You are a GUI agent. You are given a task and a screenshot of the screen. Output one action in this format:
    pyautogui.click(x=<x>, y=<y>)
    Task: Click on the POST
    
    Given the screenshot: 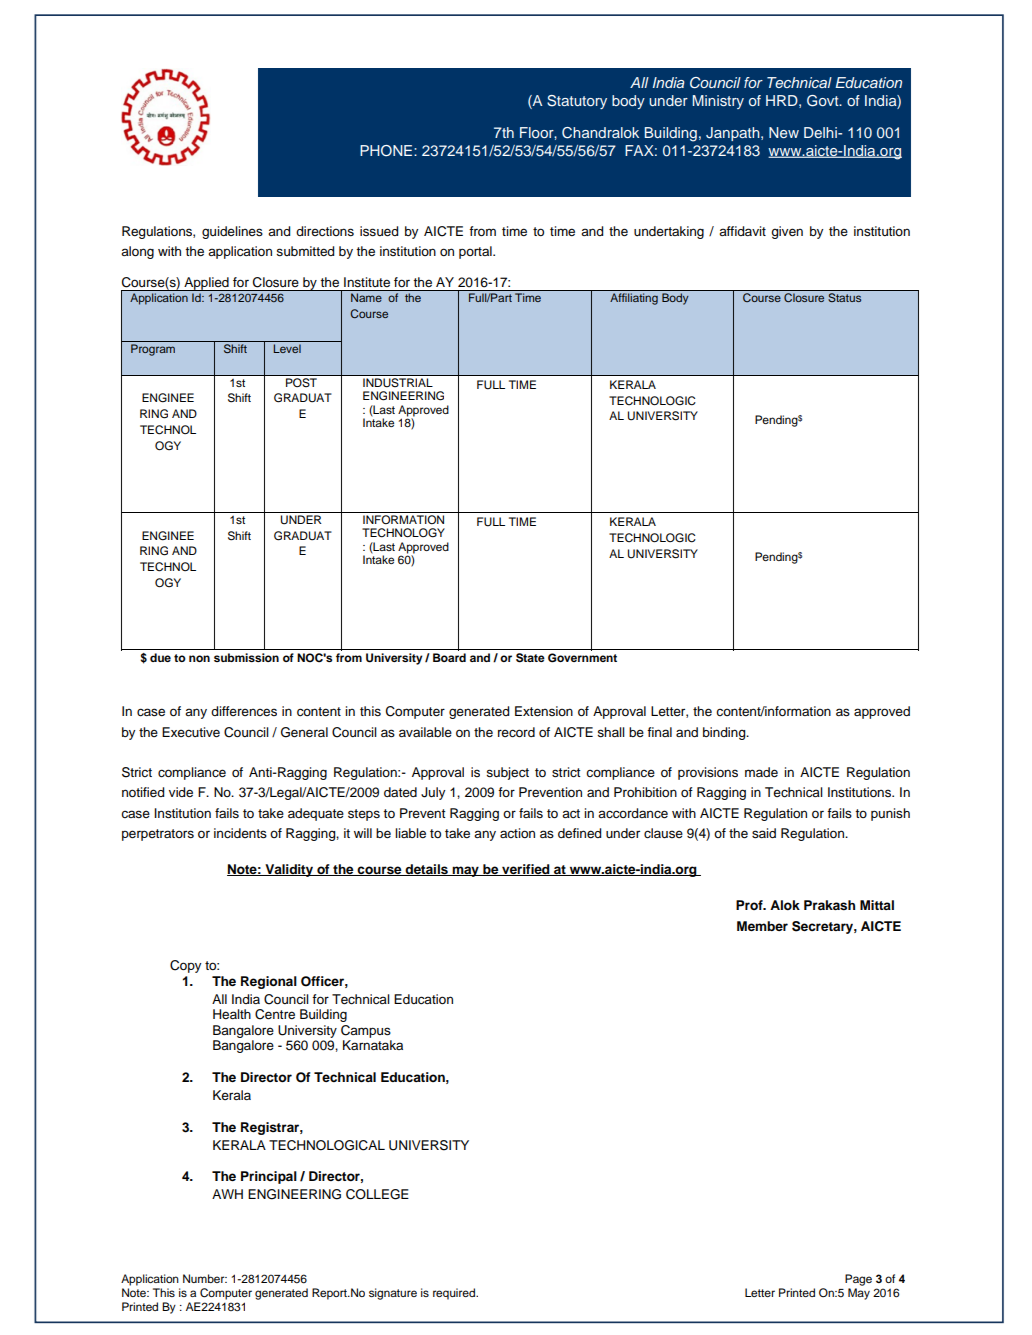 What is the action you would take?
    pyautogui.click(x=301, y=382)
